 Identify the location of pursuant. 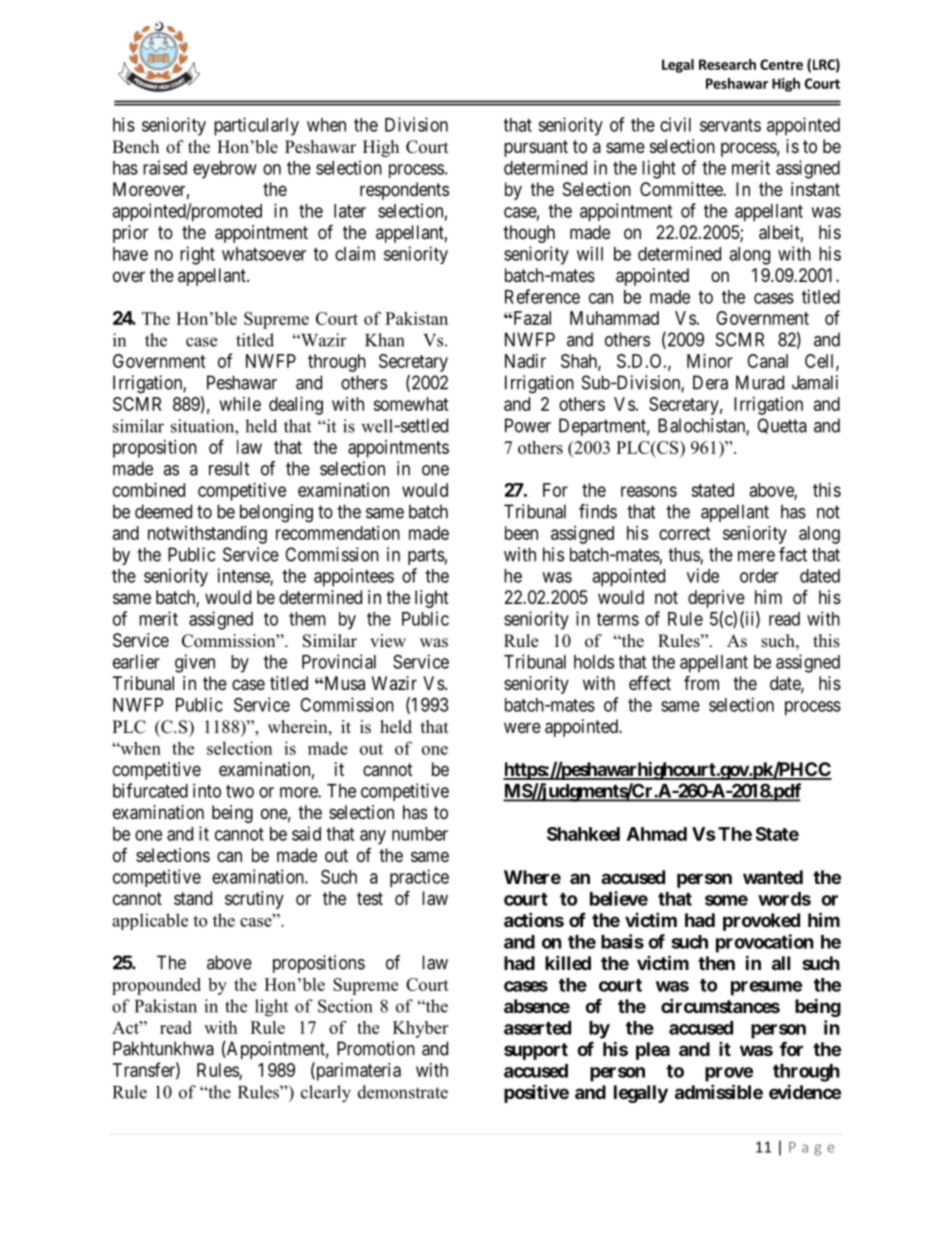
(536, 148).
